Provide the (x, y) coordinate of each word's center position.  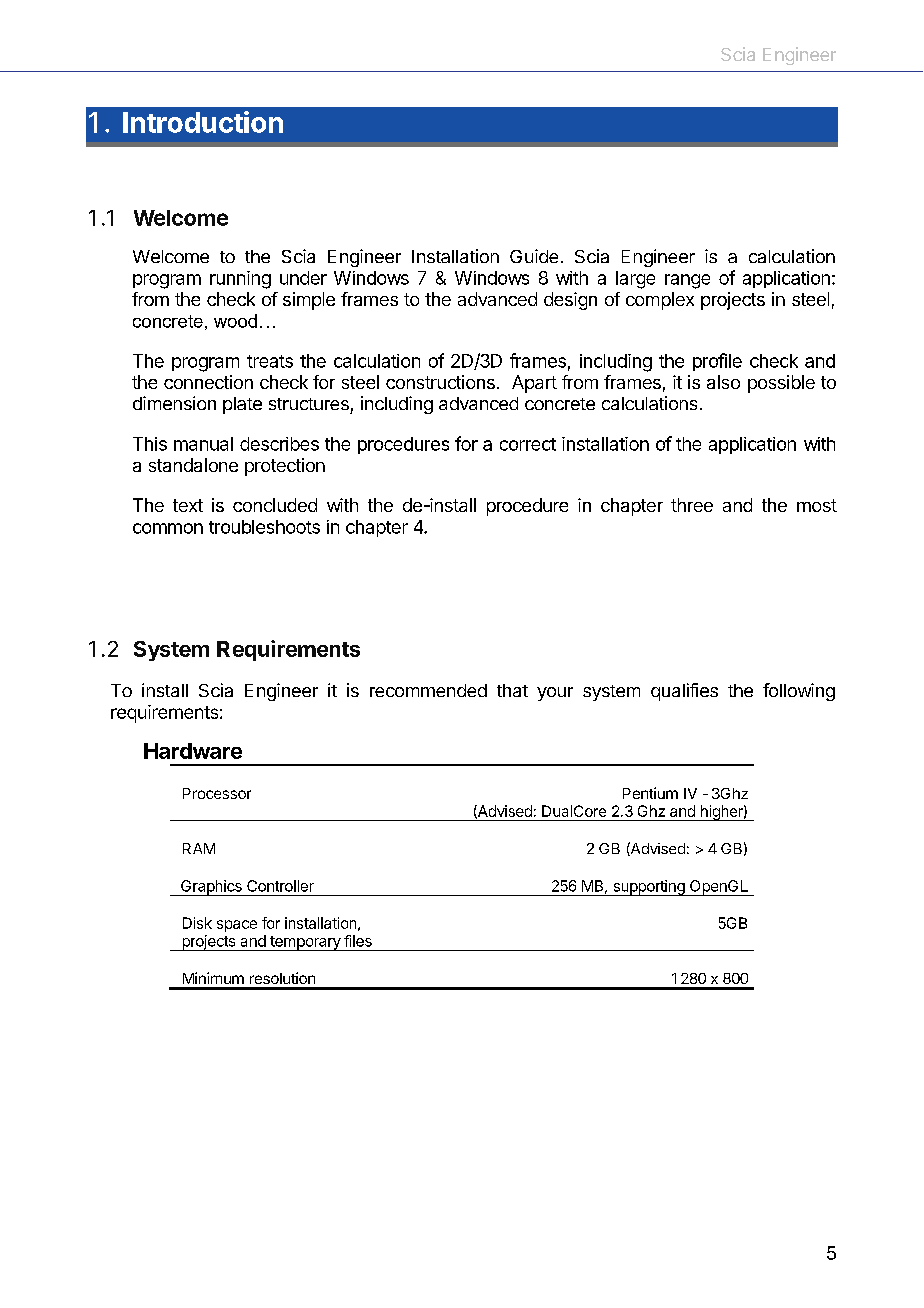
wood (235, 321)
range (687, 281)
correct (528, 444)
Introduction (203, 122)
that (512, 690)
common (168, 528)
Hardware (193, 751)
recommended (428, 690)
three (692, 505)
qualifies (684, 692)
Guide (534, 256)
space (237, 926)
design (570, 301)
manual (203, 444)
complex (660, 301)
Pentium (650, 793)
